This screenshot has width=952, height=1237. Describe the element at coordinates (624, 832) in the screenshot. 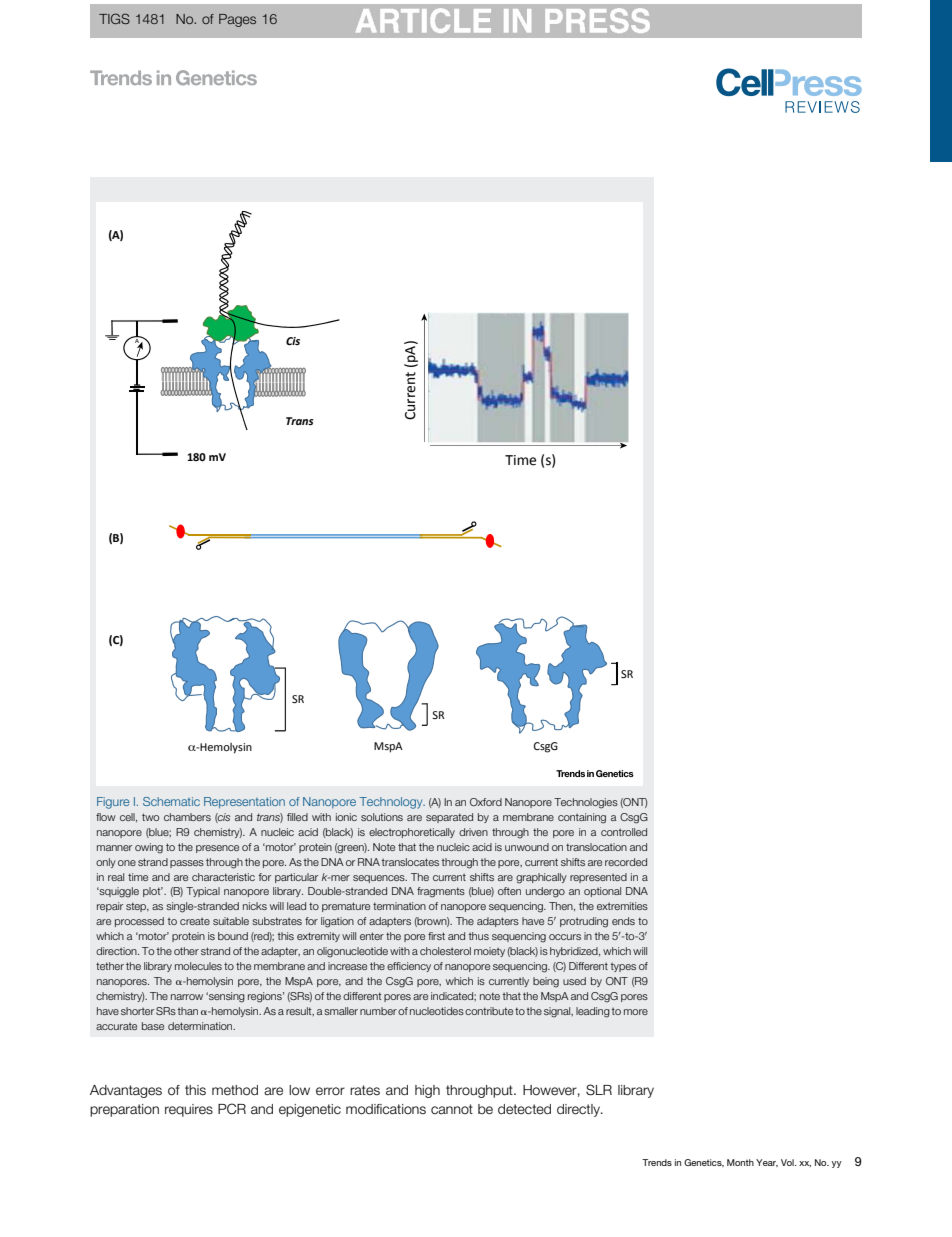

I see `controlled` at that location.
